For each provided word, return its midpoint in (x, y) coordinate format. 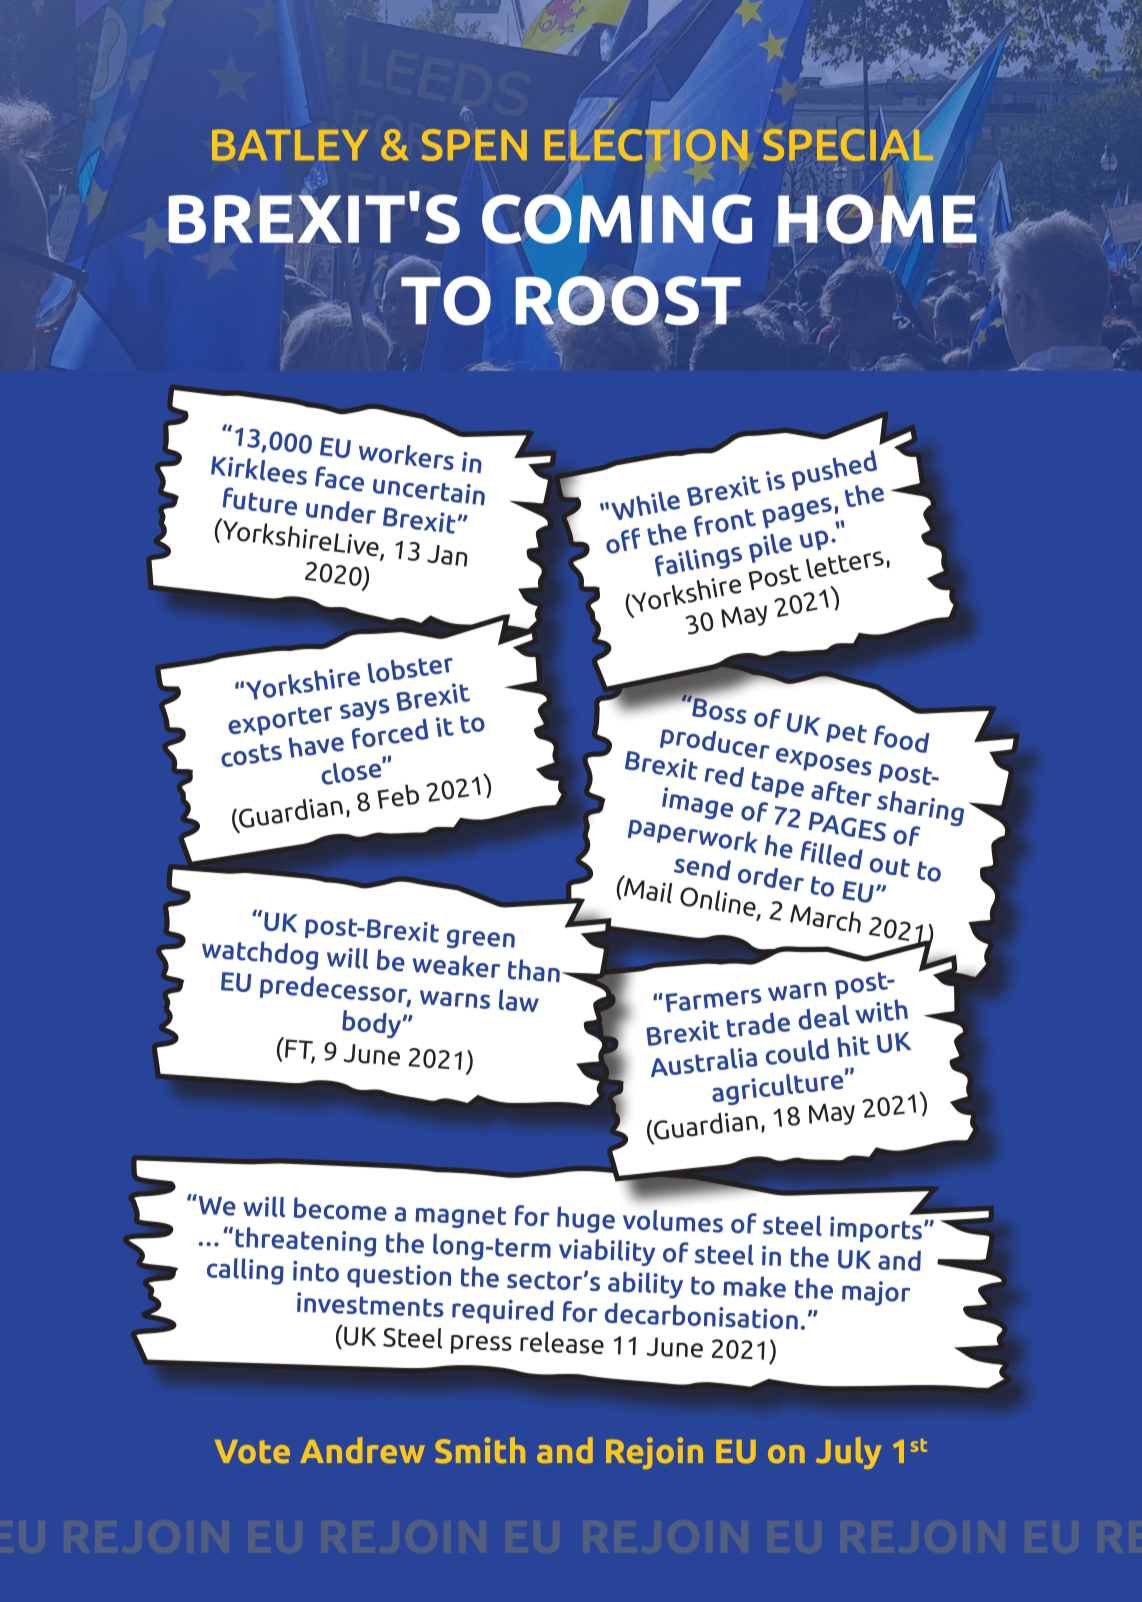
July (848, 1453)
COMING (617, 219)
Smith (480, 1450)
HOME (877, 219)
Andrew (362, 1450)
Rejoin (654, 1453)
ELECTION (646, 145)
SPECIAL (848, 144)
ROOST (628, 302)
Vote (252, 1451)
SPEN (474, 145)
